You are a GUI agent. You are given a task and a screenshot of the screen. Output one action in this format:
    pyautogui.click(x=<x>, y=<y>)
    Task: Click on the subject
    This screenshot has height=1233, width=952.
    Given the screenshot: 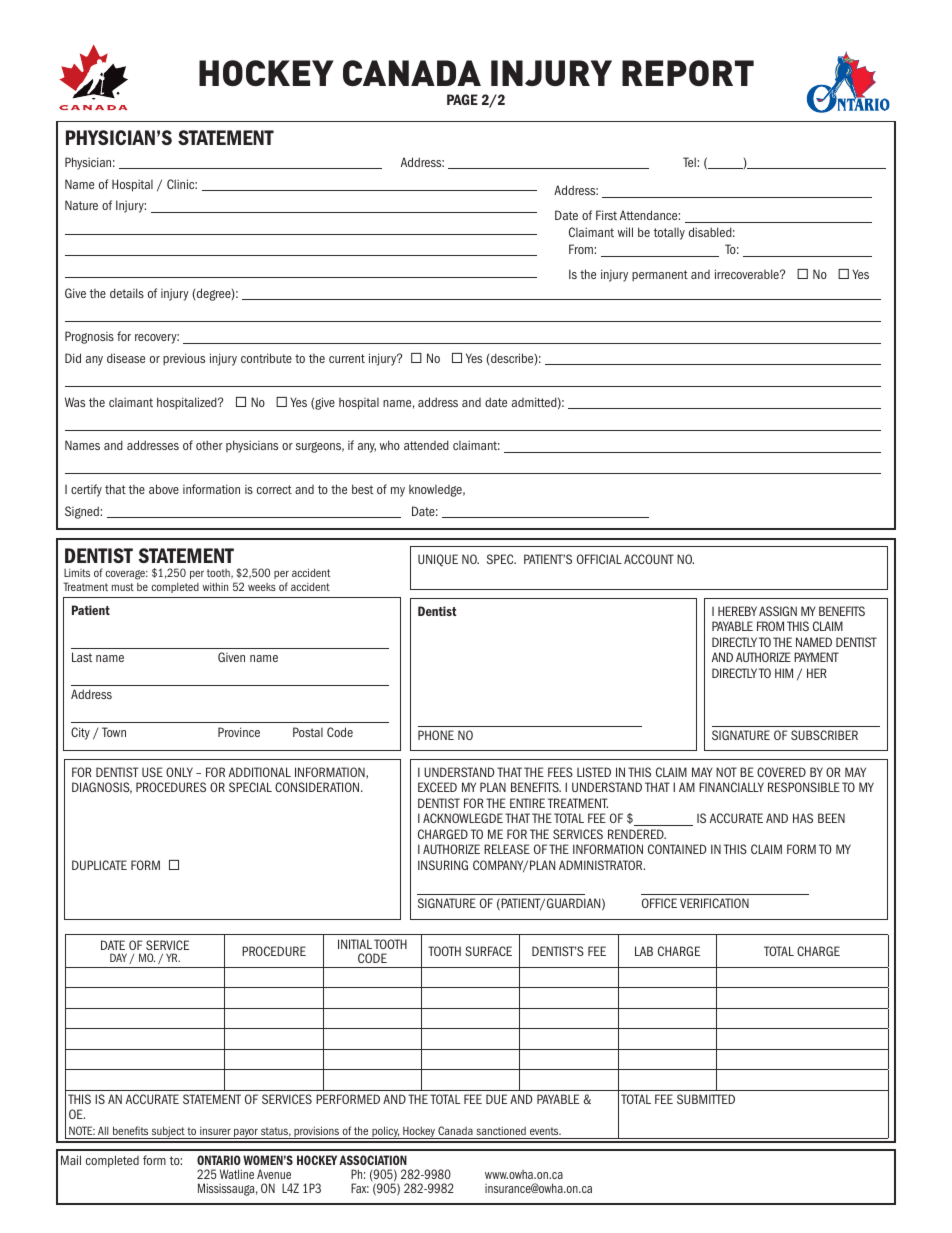 What is the action you would take?
    pyautogui.click(x=168, y=1132)
